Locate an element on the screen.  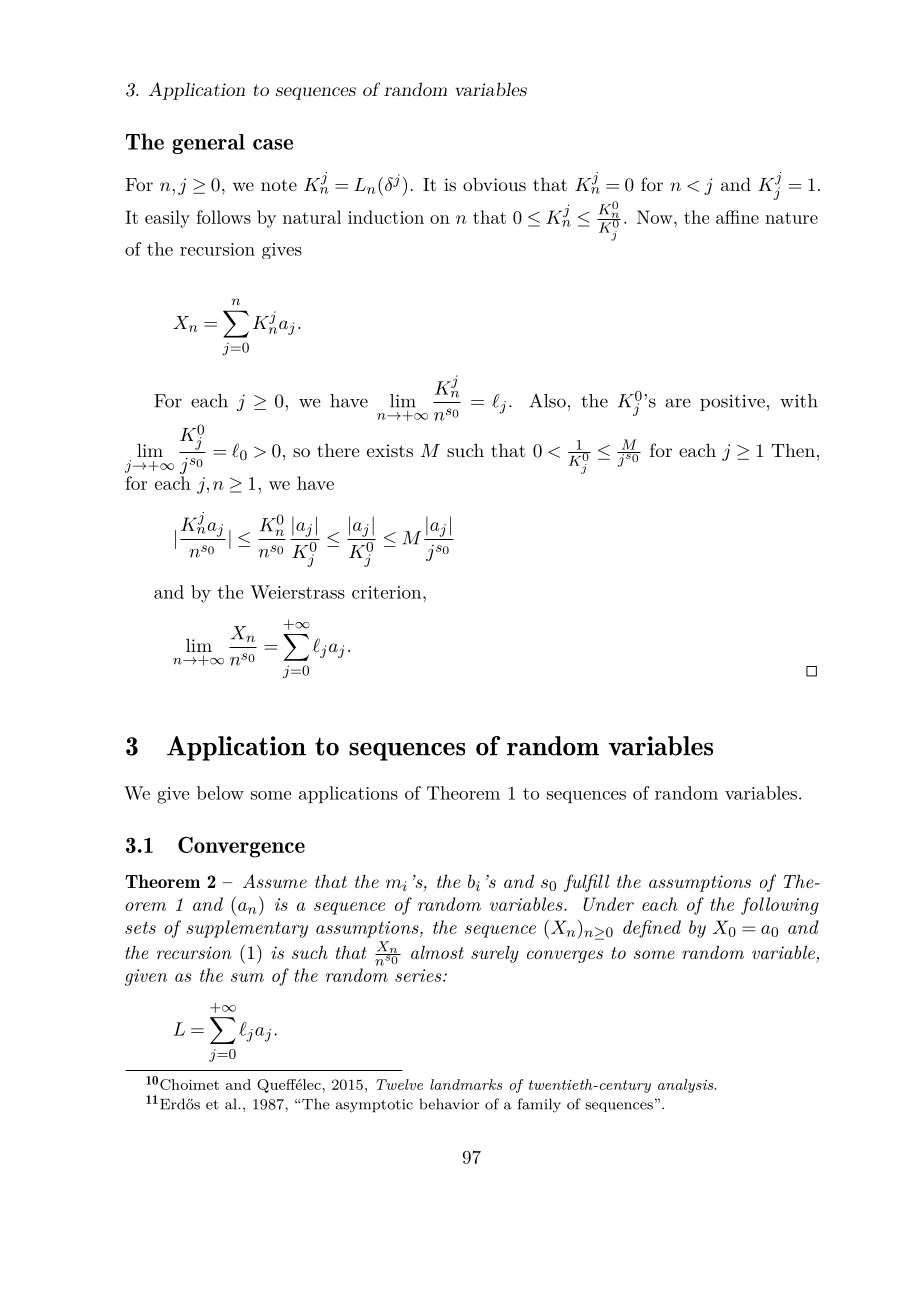
affine is located at coordinates (737, 217).
